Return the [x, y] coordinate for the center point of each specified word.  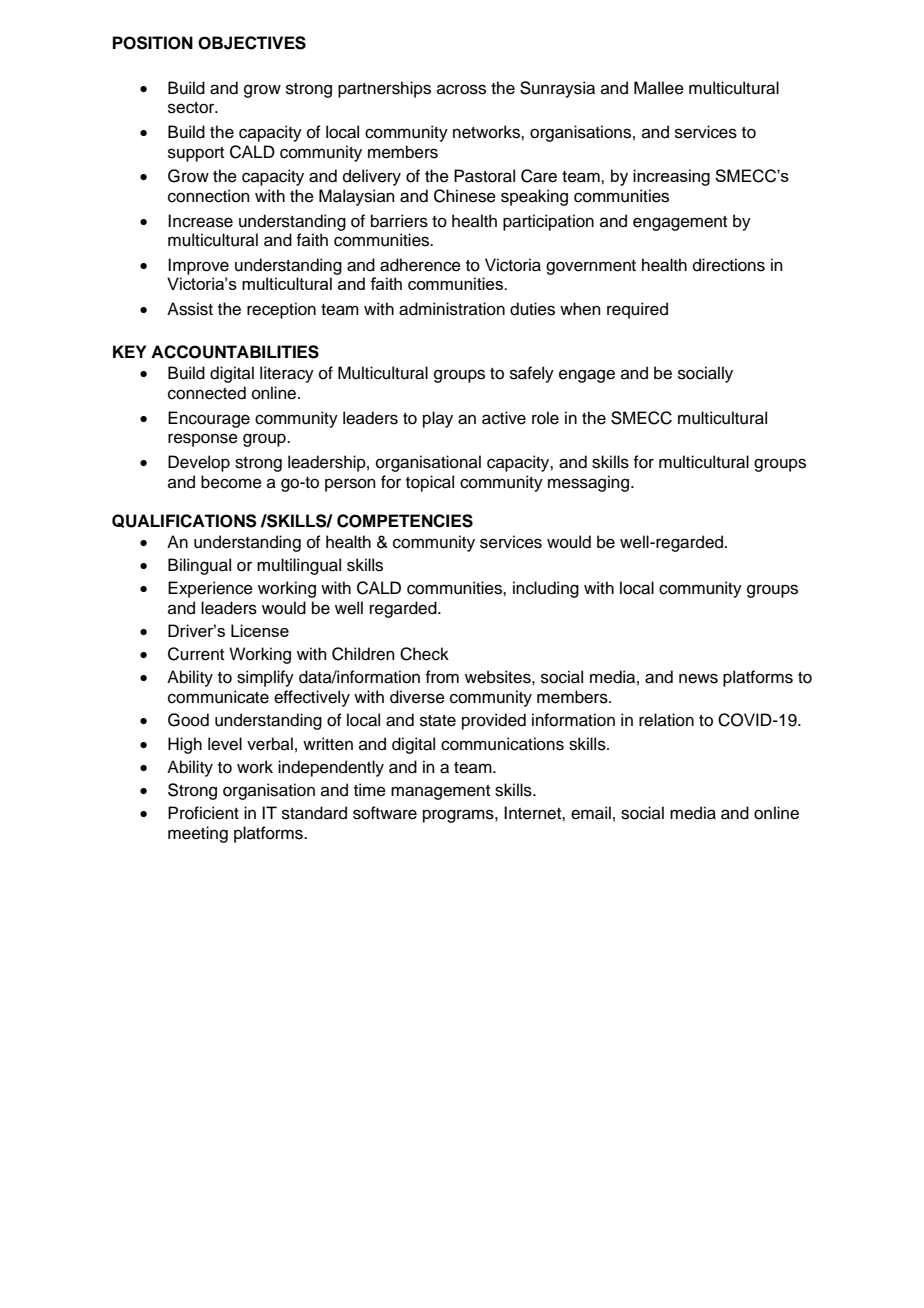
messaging [588, 483]
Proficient [203, 813]
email [591, 813]
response [203, 440]
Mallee [659, 88]
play [438, 419]
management [440, 792]
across [461, 89]
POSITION [153, 43]
